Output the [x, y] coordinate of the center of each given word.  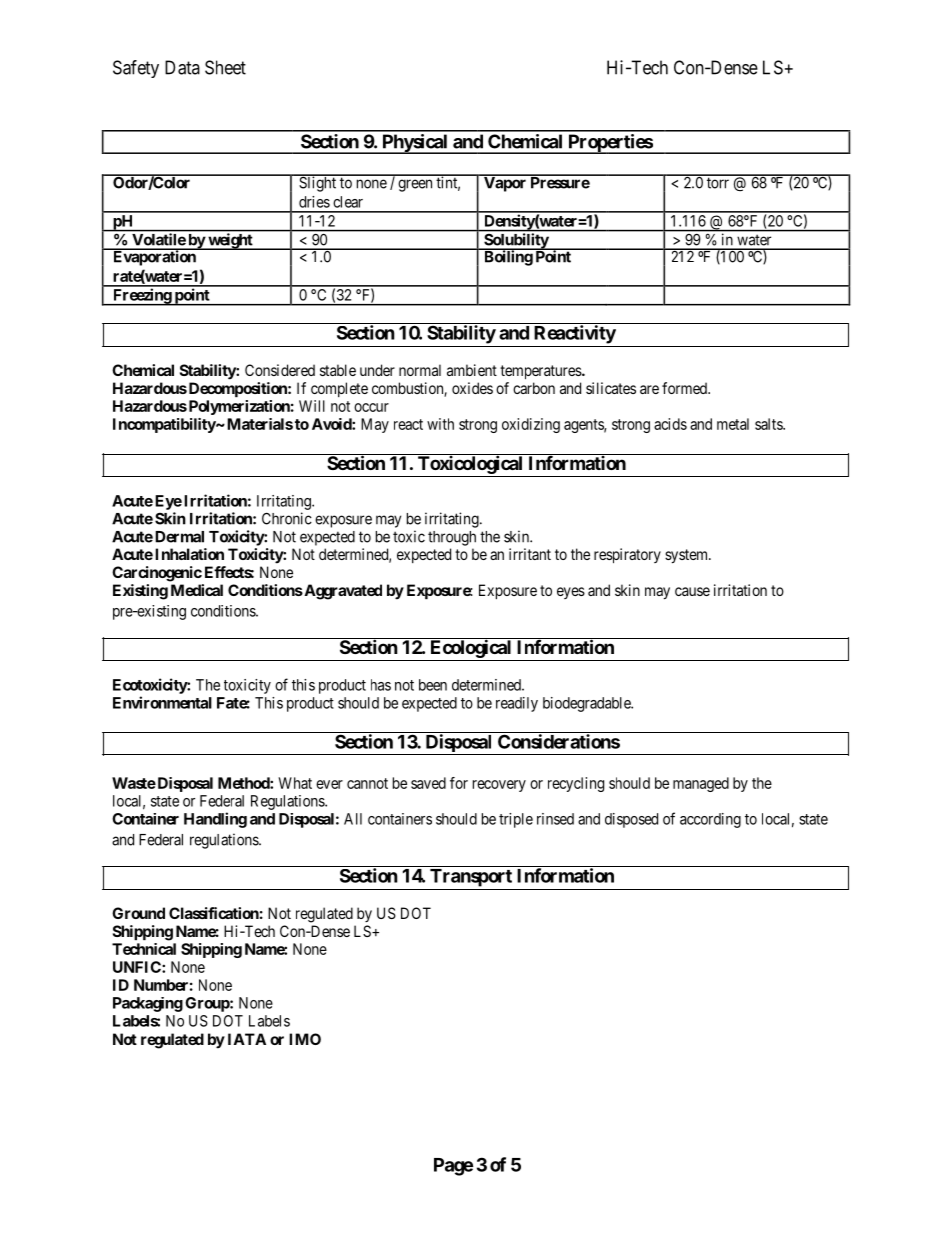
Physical [415, 144]
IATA [247, 1039]
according [710, 820]
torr [718, 183]
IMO [305, 1039]
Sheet [225, 67]
